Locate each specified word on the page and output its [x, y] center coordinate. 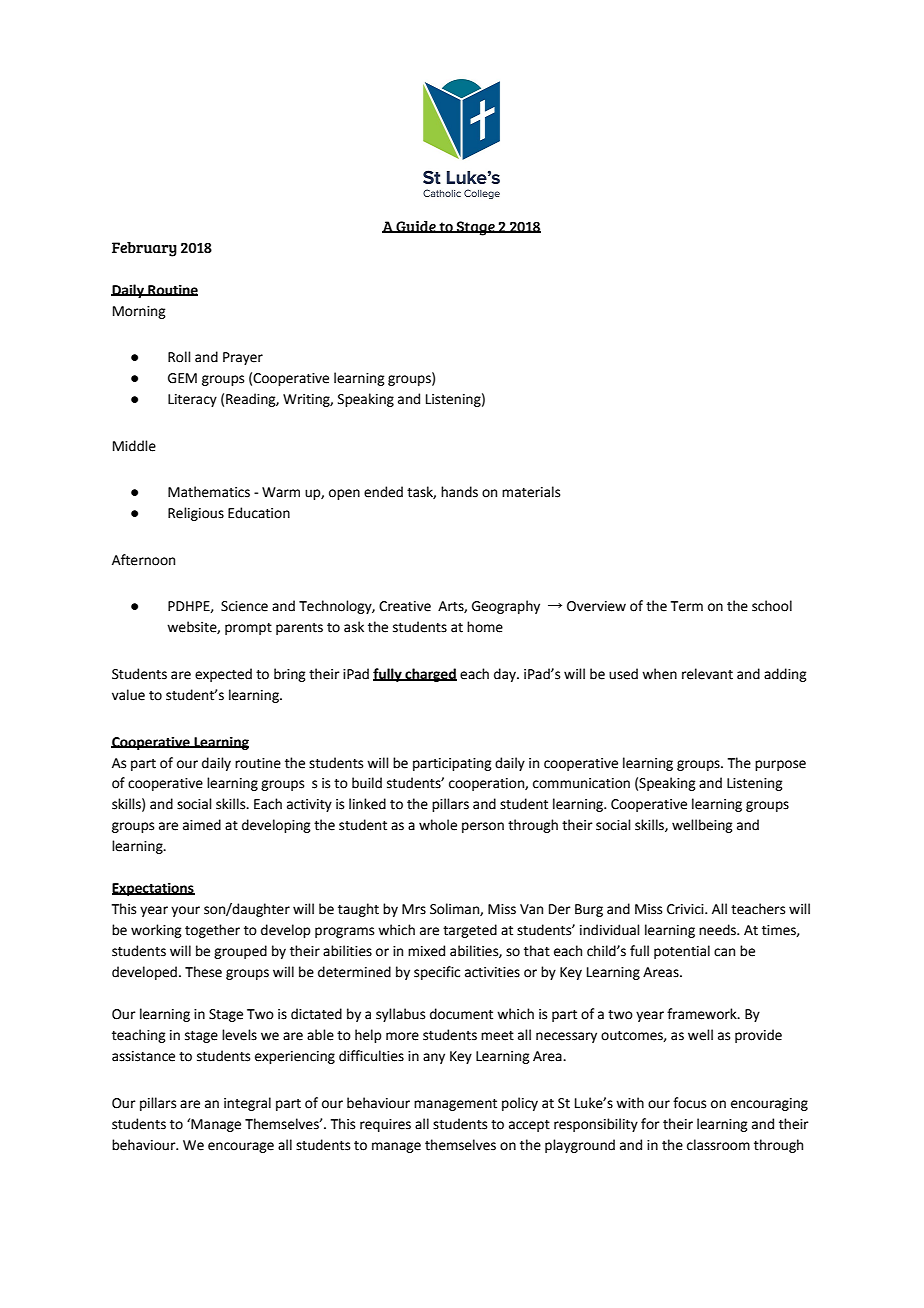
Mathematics [209, 492]
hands [459, 492]
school [772, 606]
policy [520, 1104]
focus [689, 1103]
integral [247, 1104]
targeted [470, 931]
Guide [416, 227]
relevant [707, 674]
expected [223, 675]
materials [531, 492]
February [144, 249]
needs [718, 930]
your [185, 911]
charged [430, 675]
